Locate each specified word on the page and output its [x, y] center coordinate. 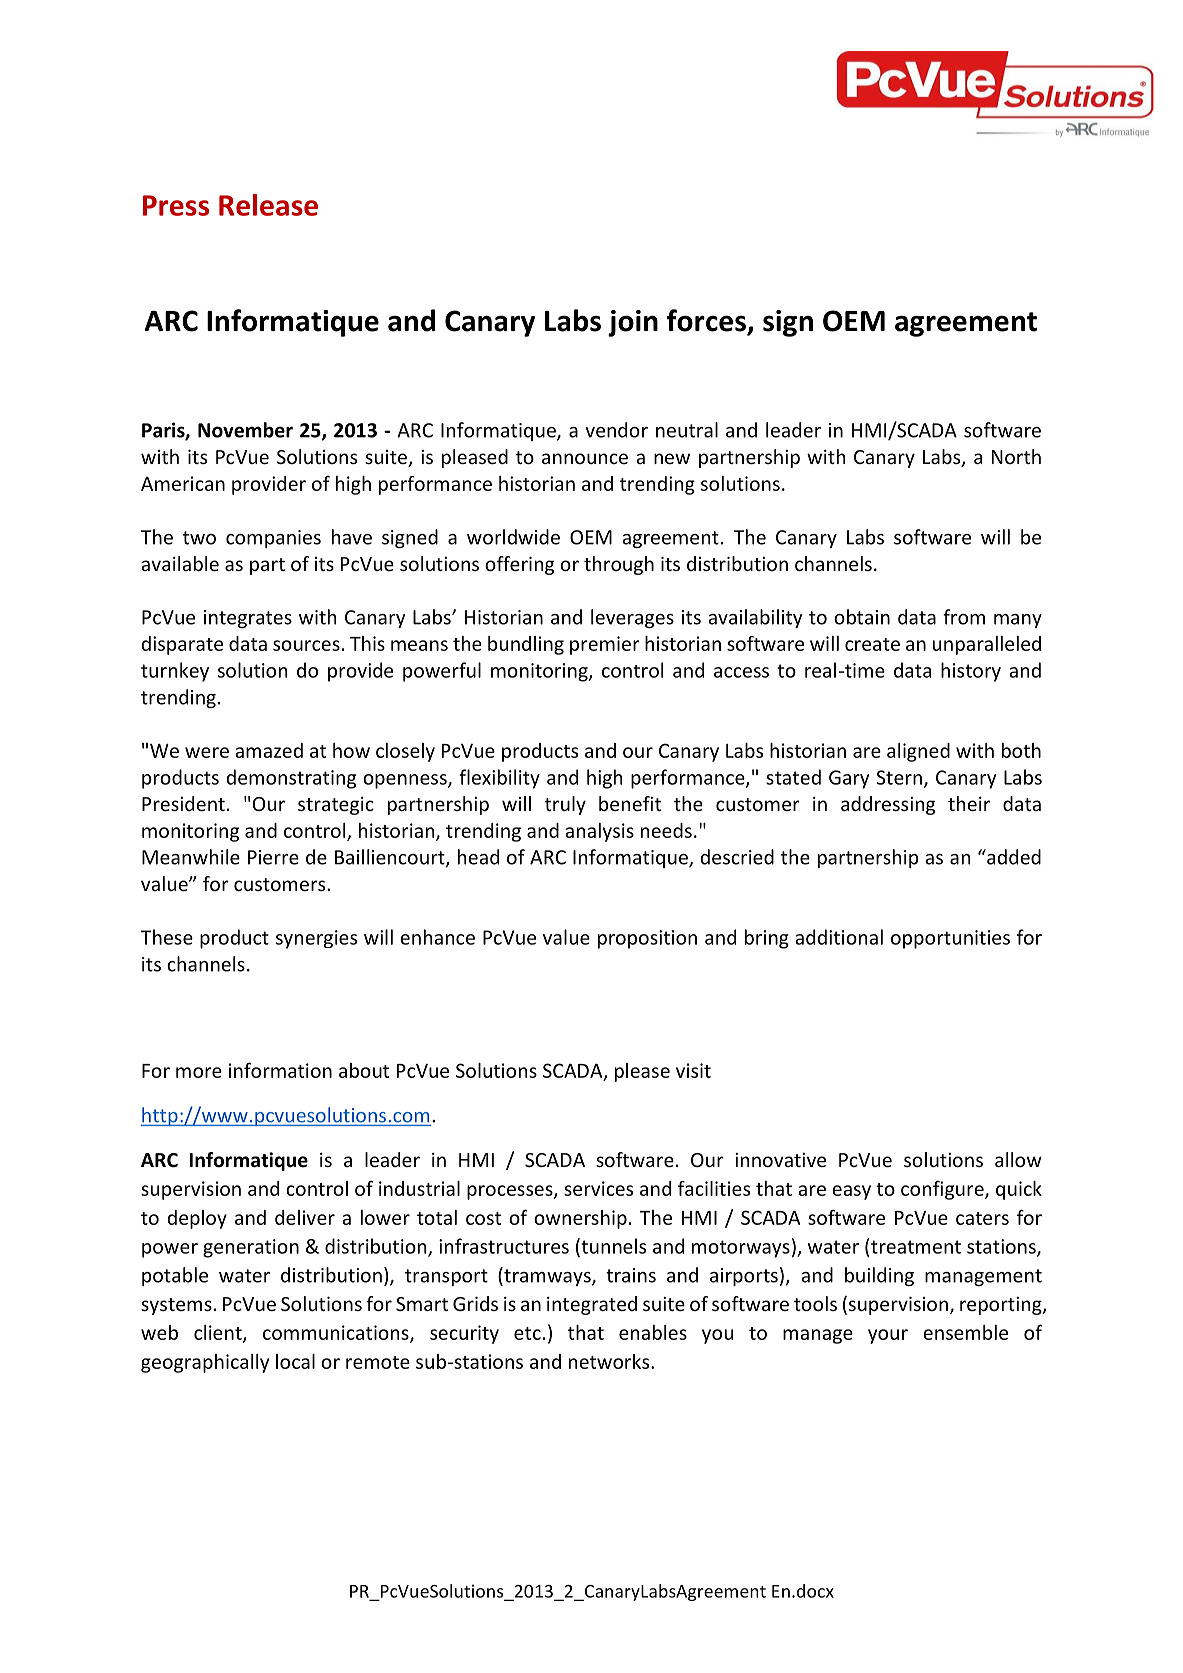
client [219, 1333]
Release [268, 205]
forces [707, 321]
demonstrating [291, 779]
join [633, 323]
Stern [899, 777]
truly [565, 805]
